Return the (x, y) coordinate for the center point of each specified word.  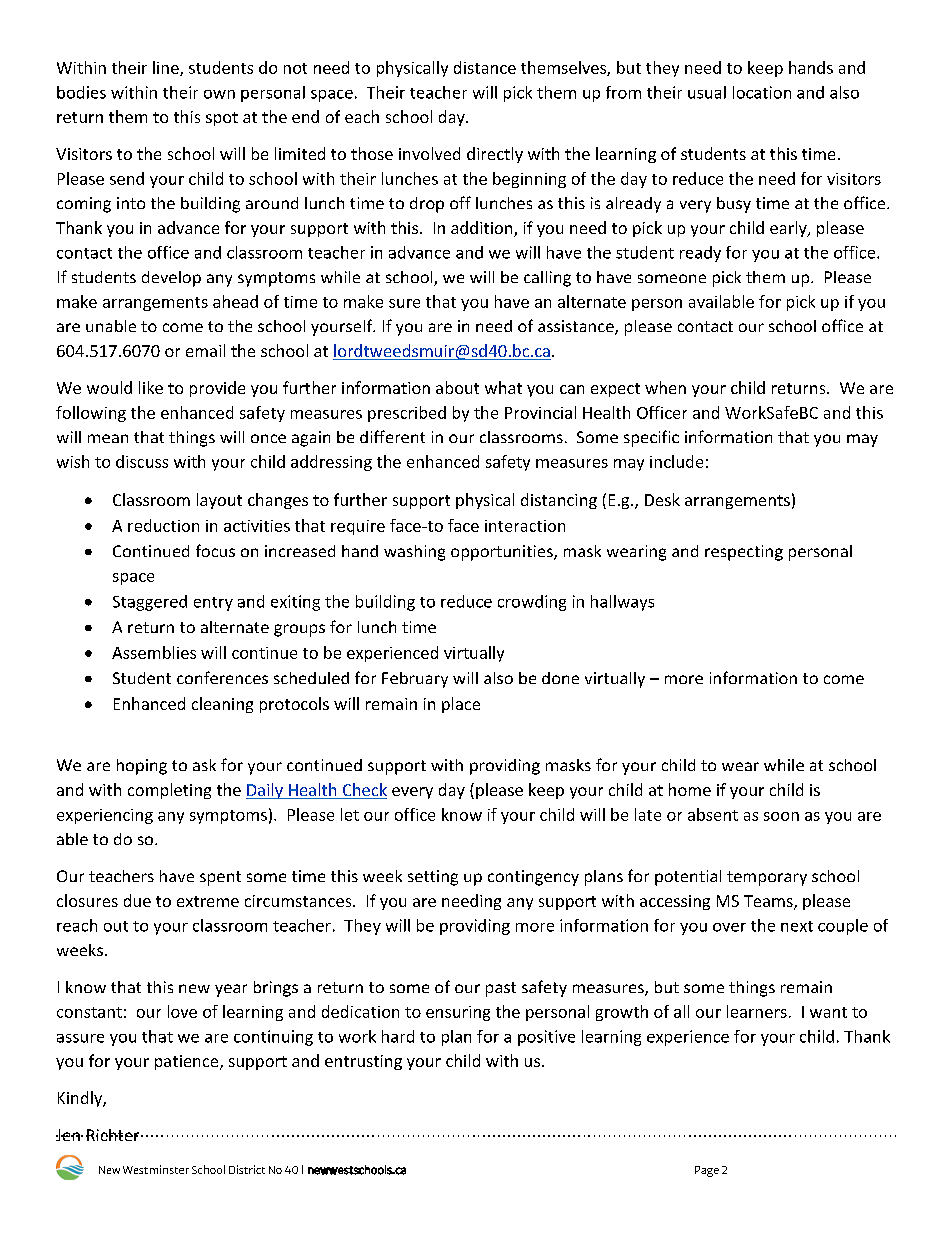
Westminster (156, 1169)
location (762, 92)
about (457, 387)
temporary (767, 878)
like (151, 387)
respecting (744, 553)
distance (485, 67)
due (137, 900)
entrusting (363, 1062)
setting (433, 878)
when (665, 387)
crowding (532, 603)
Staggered (150, 603)
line (167, 68)
